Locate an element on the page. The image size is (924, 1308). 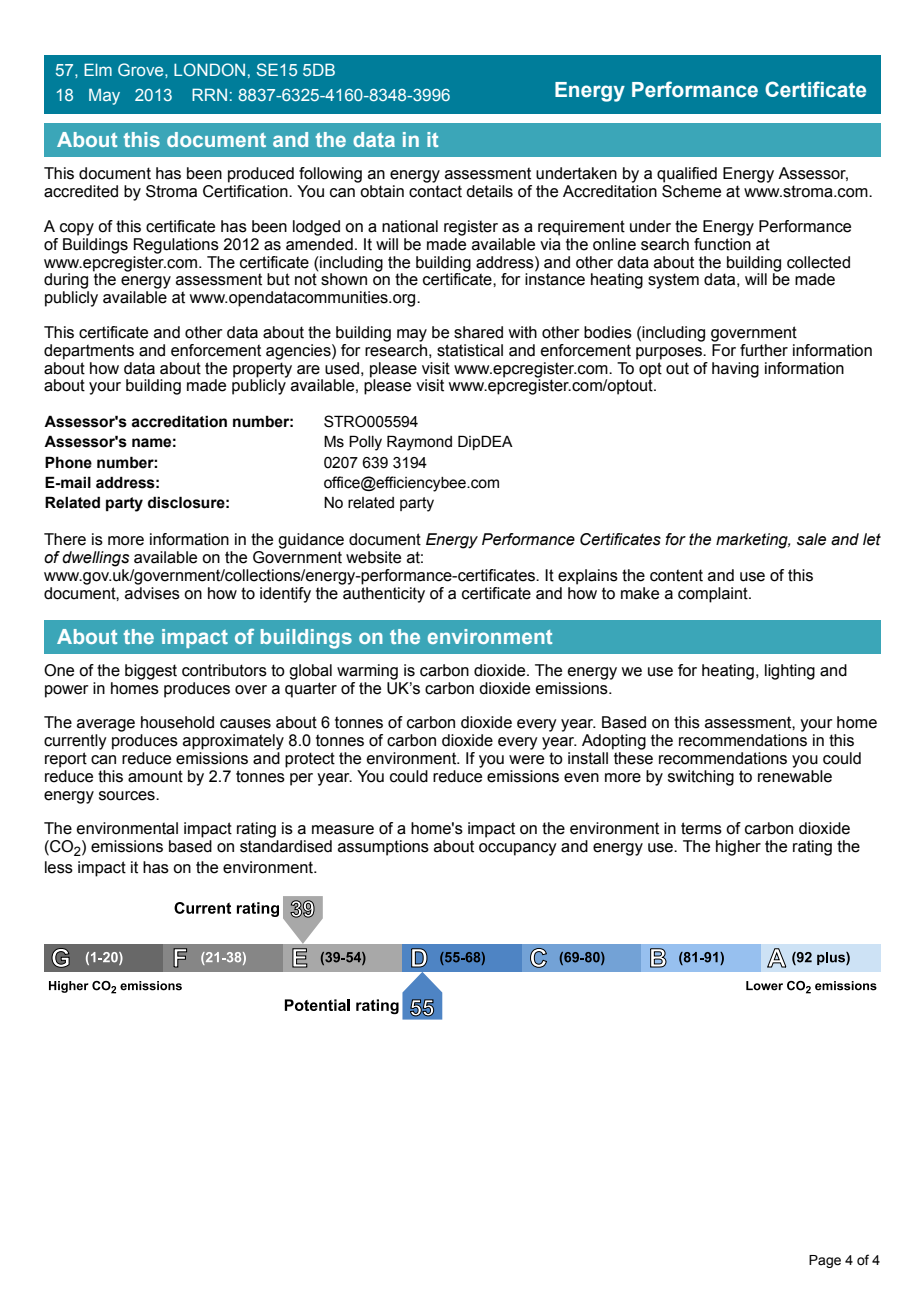
less is located at coordinates (59, 867).
